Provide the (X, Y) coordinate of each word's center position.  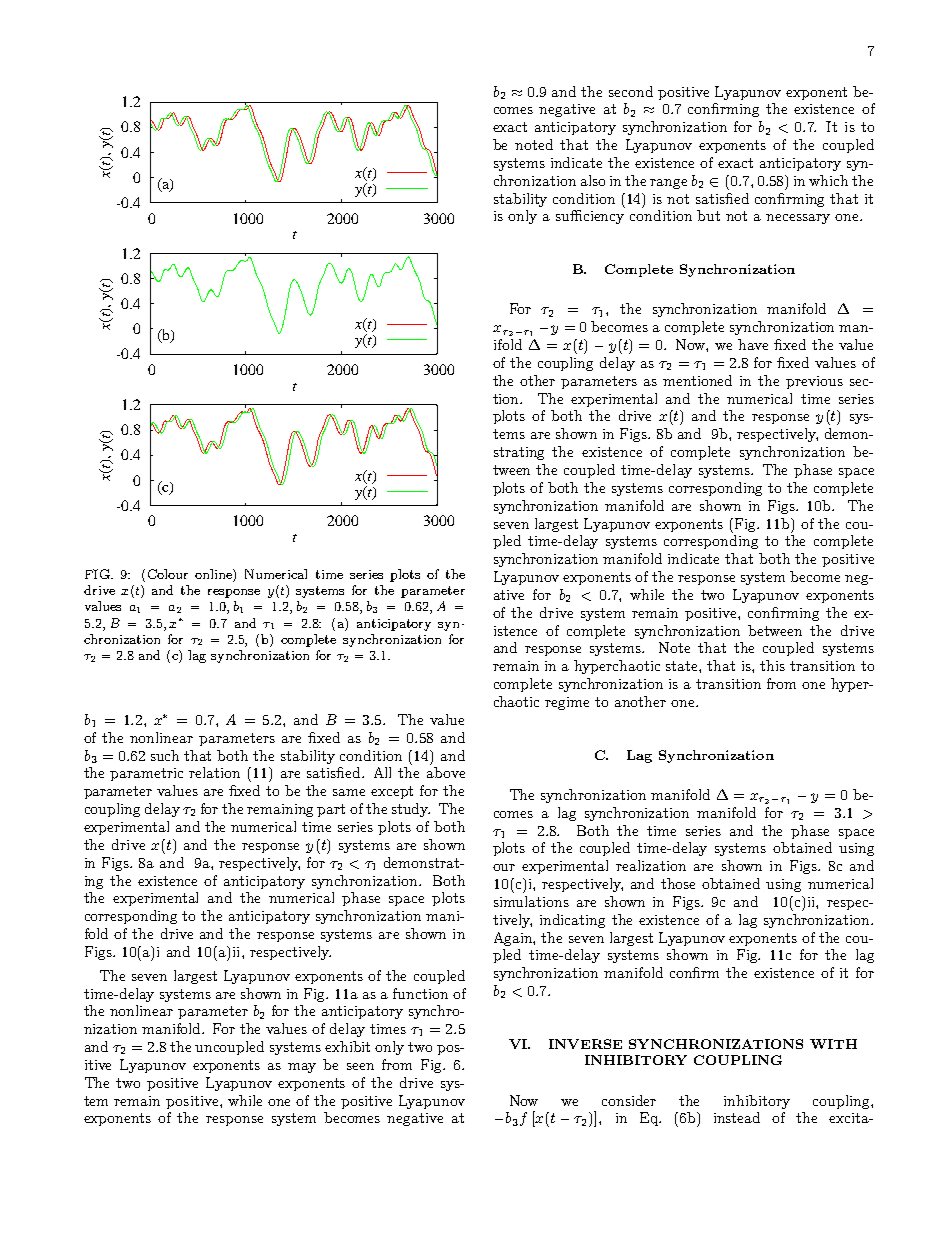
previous (814, 382)
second (631, 91)
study (411, 810)
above (446, 772)
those (678, 883)
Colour (168, 574)
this (772, 665)
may (302, 1068)
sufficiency (590, 217)
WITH (833, 1044)
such (165, 755)
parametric (146, 774)
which (828, 180)
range (668, 184)
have (753, 344)
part (331, 810)
